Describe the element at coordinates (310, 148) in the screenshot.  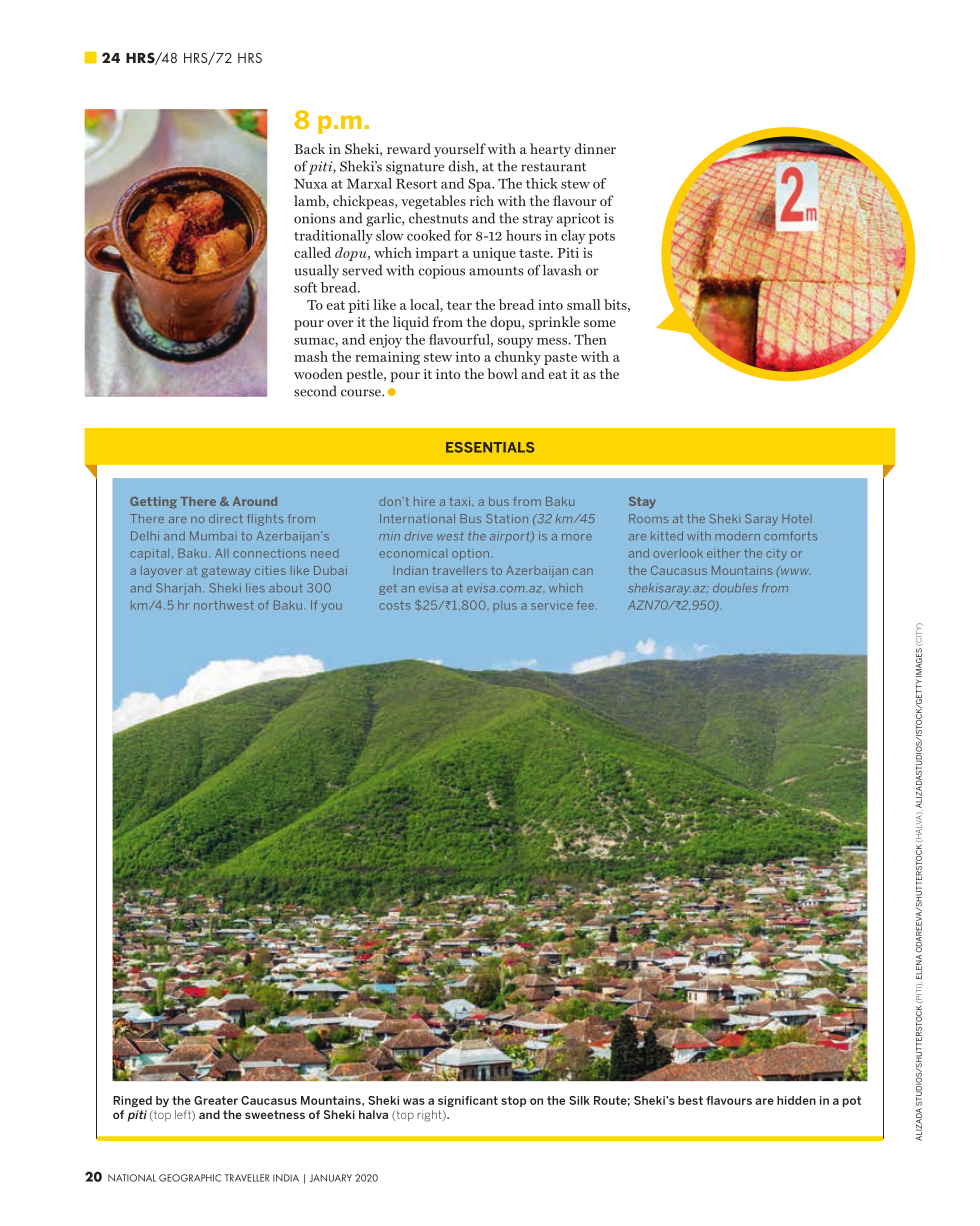
I see `Back` at that location.
